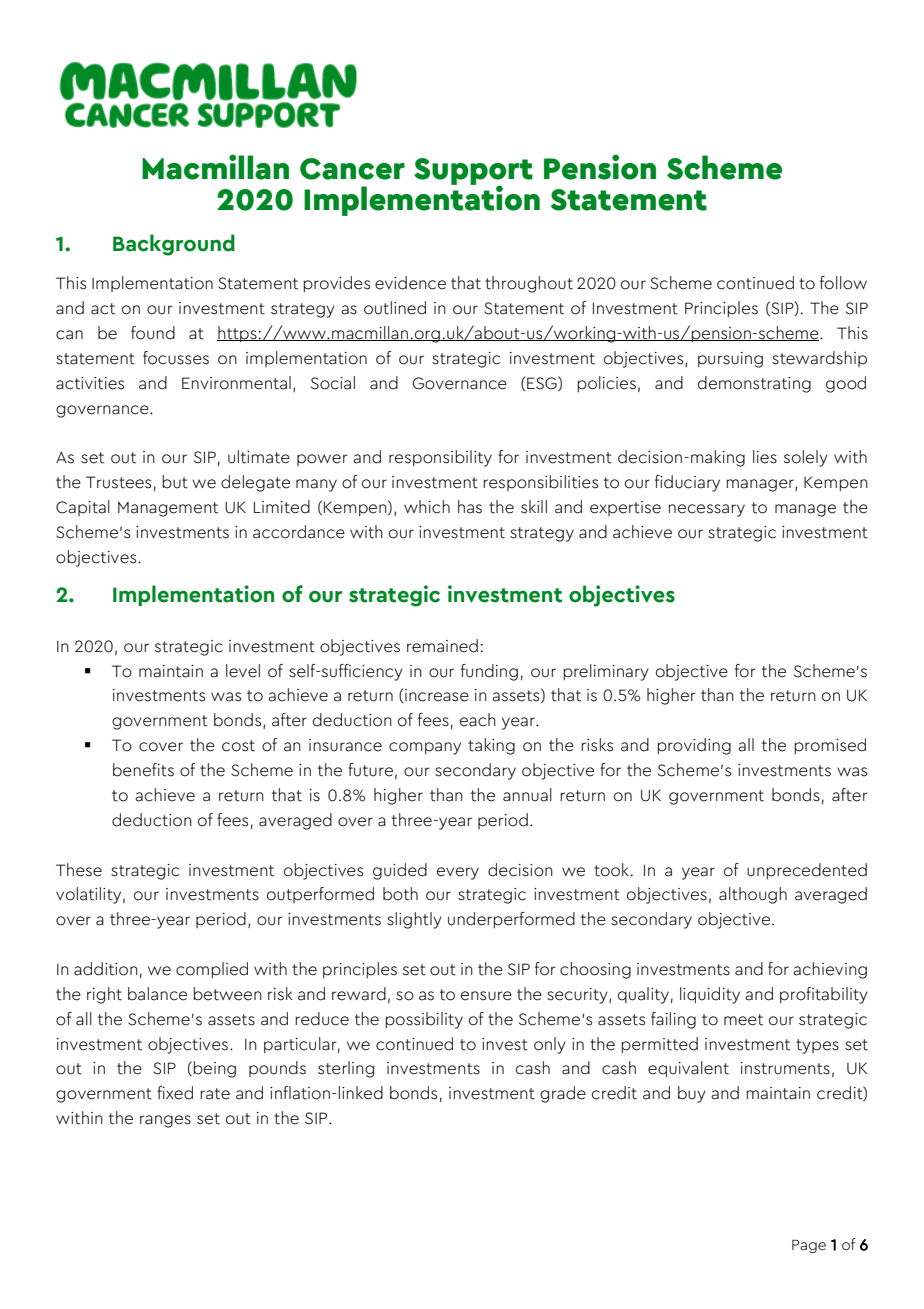  What do you see at coordinates (175, 482) in the page?
I see `but` at bounding box center [175, 482].
